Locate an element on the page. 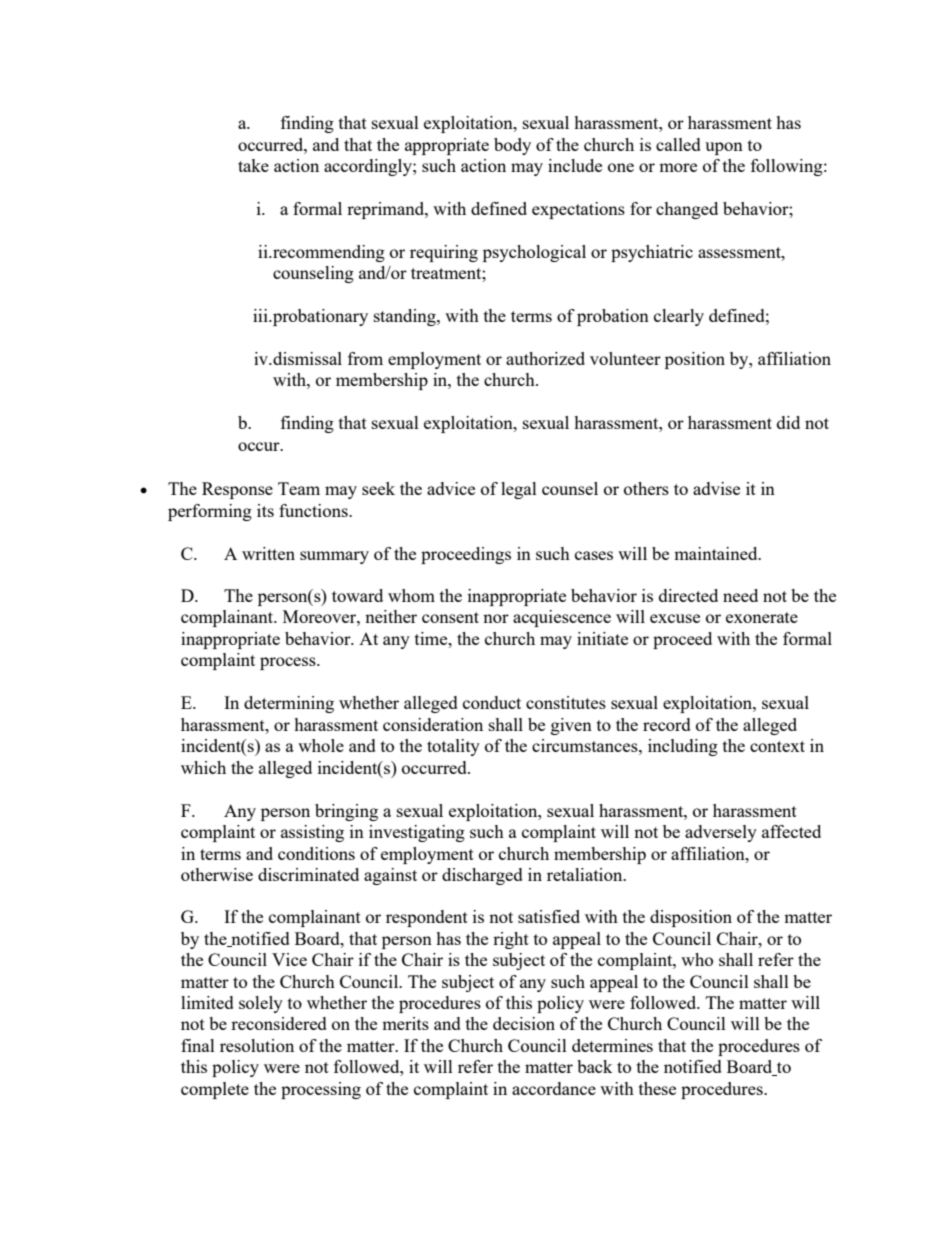 Image resolution: width=952 pixels, height=1233 pixels. body is located at coordinates (512, 146).
